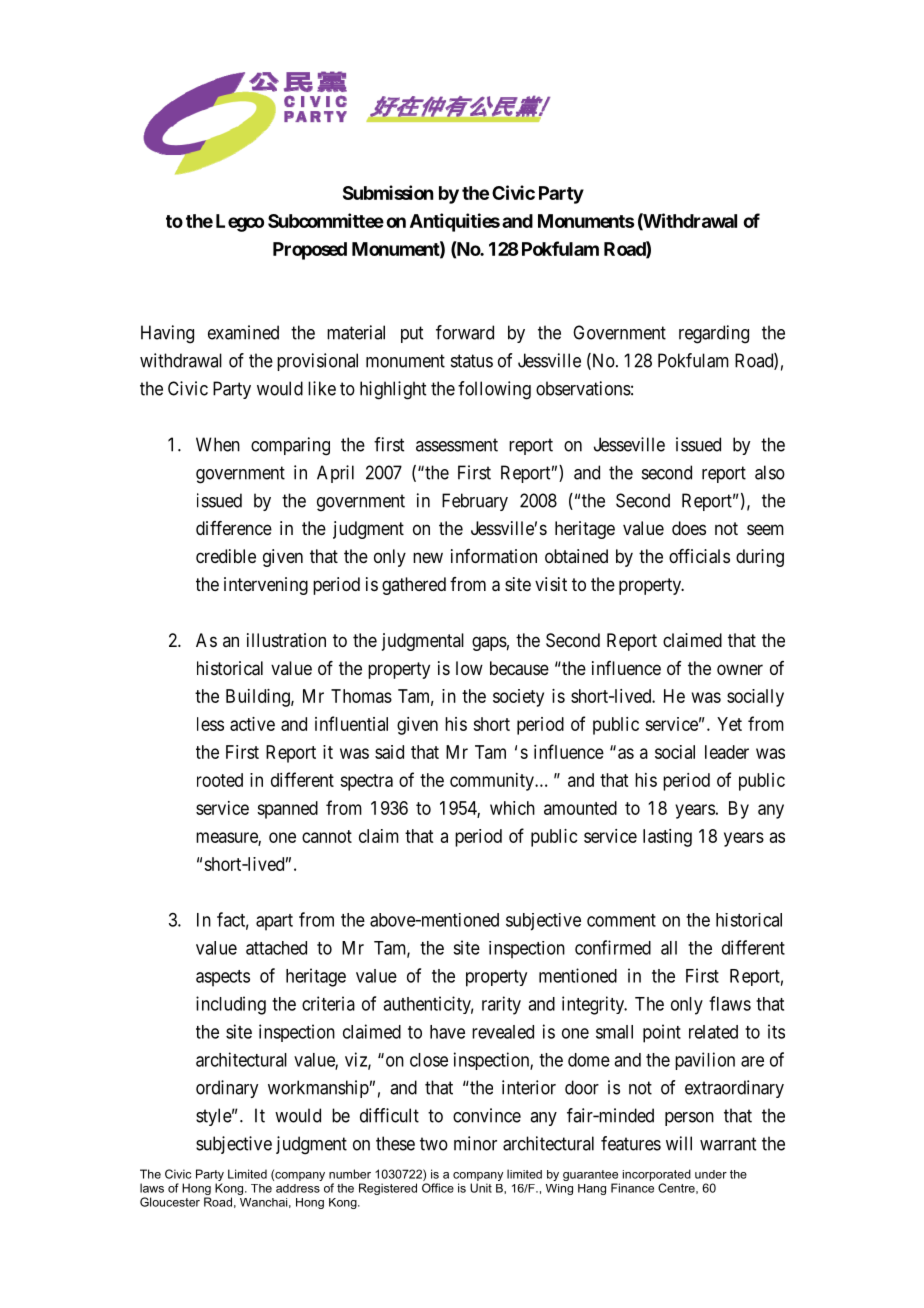 The width and height of the image is (924, 1308). What do you see at coordinates (714, 334) in the image?
I see `regarding` at bounding box center [714, 334].
